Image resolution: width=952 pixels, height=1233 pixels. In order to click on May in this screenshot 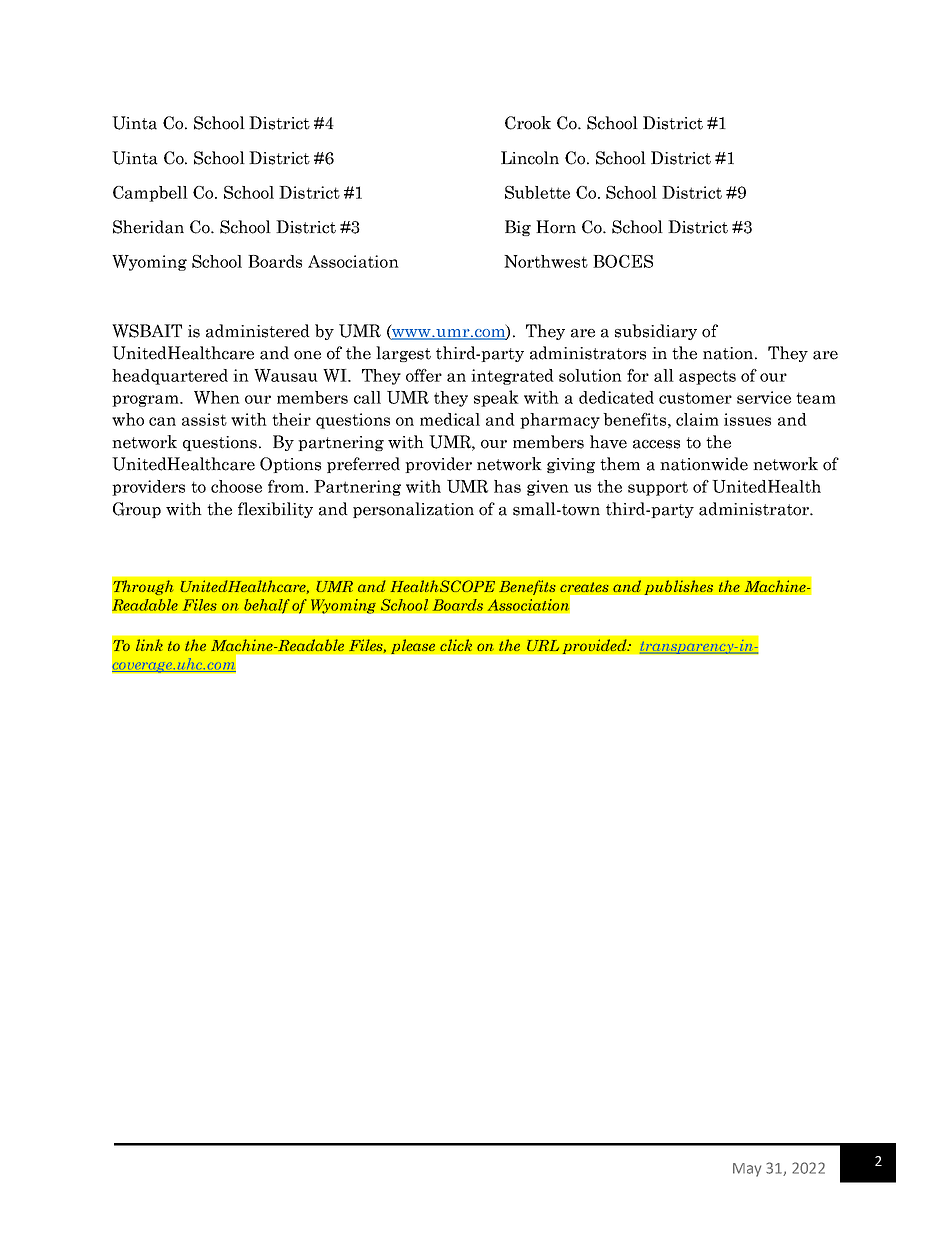, I will do `click(747, 1170)`.
